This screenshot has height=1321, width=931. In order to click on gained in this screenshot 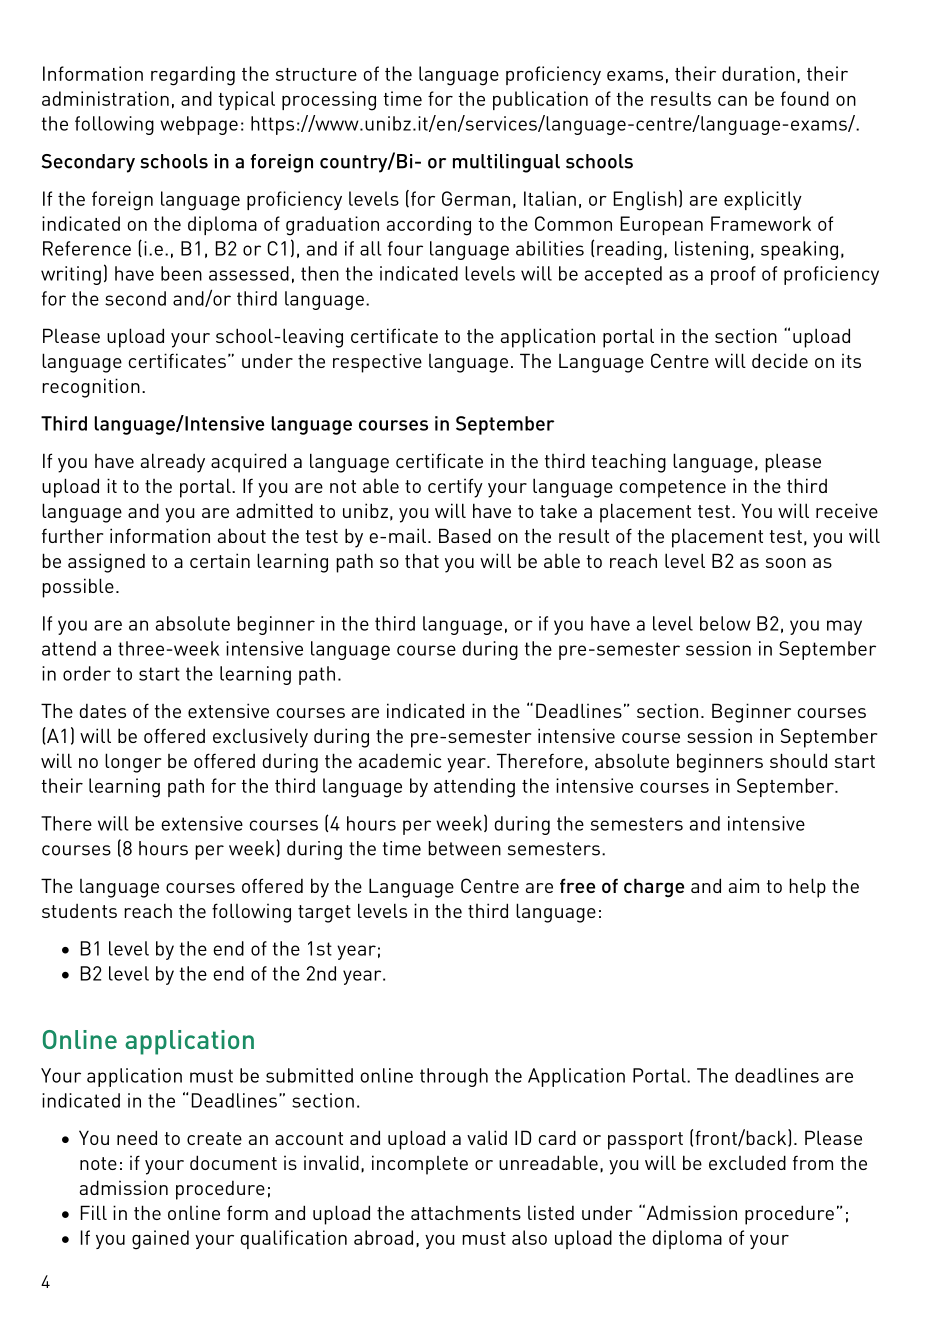, I will do `click(160, 1240)`.
